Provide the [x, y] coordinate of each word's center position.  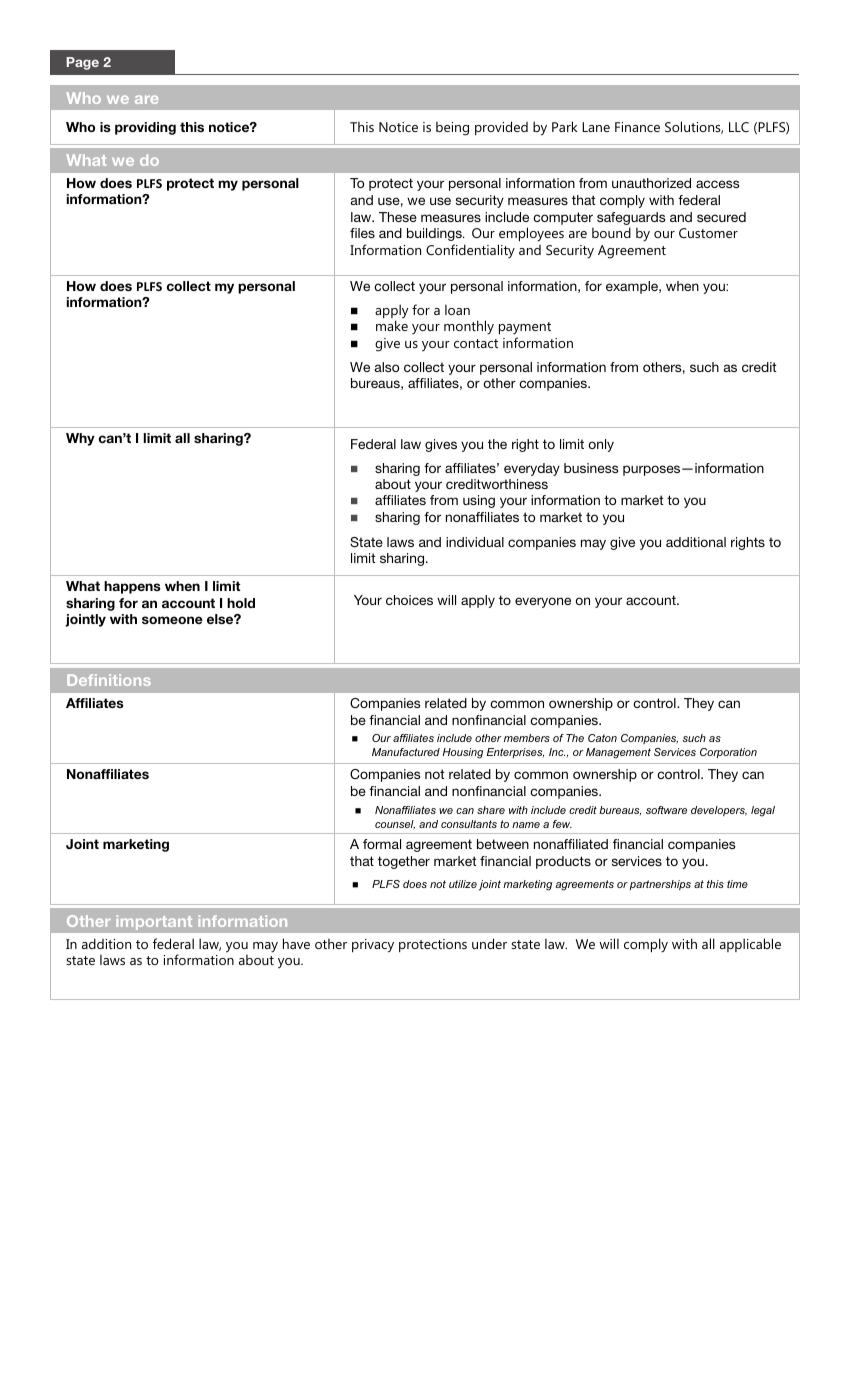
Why [80, 439]
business [591, 468]
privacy [373, 946]
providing [145, 128]
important [154, 922]
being [452, 129]
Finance [637, 127]
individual [475, 542]
